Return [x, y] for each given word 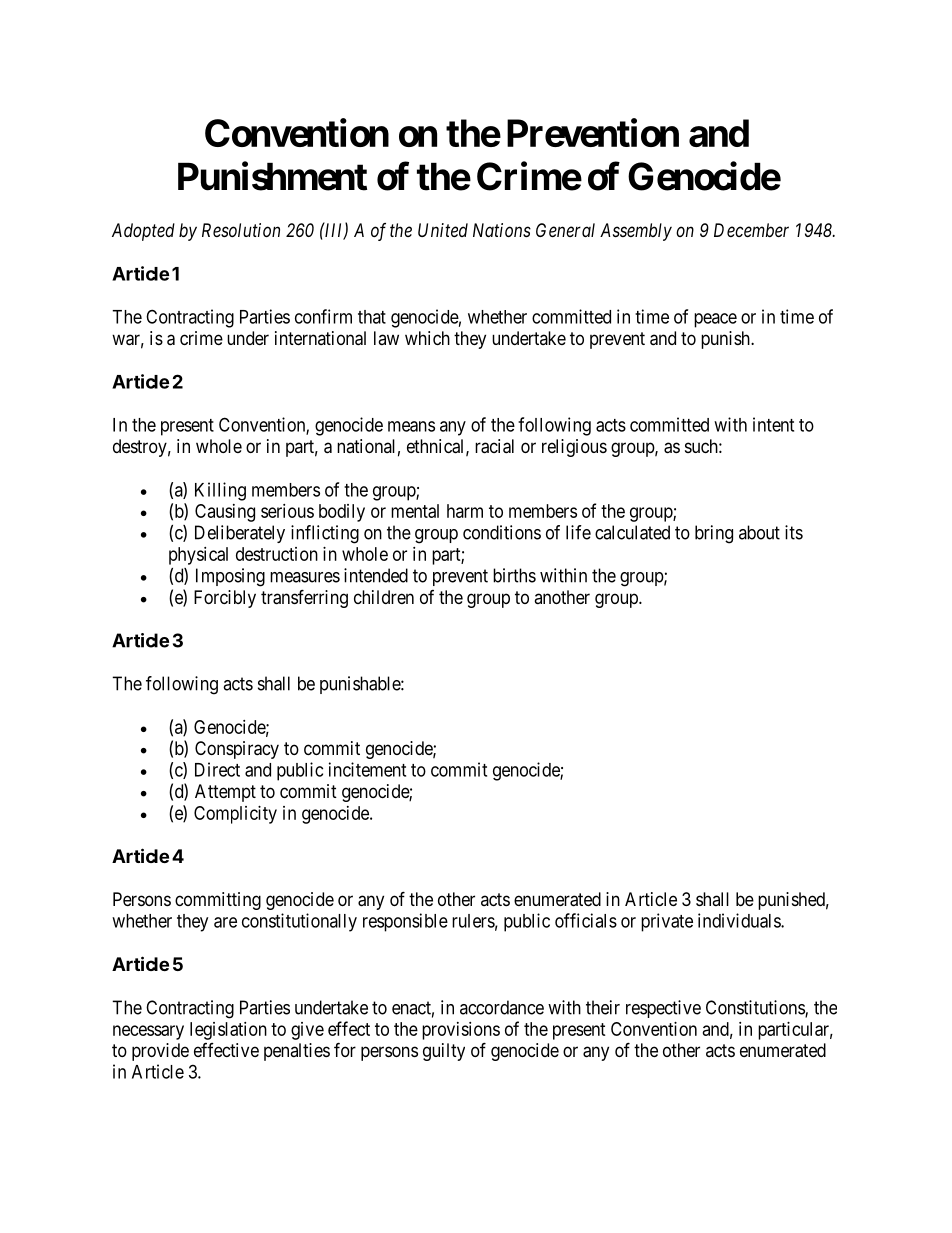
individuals [740, 920]
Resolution [241, 230]
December [751, 230]
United [443, 230]
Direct [217, 769]
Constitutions [756, 1008]
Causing [225, 513]
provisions [461, 1031]
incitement [367, 769]
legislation [228, 1031]
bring [714, 534]
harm [465, 511]
